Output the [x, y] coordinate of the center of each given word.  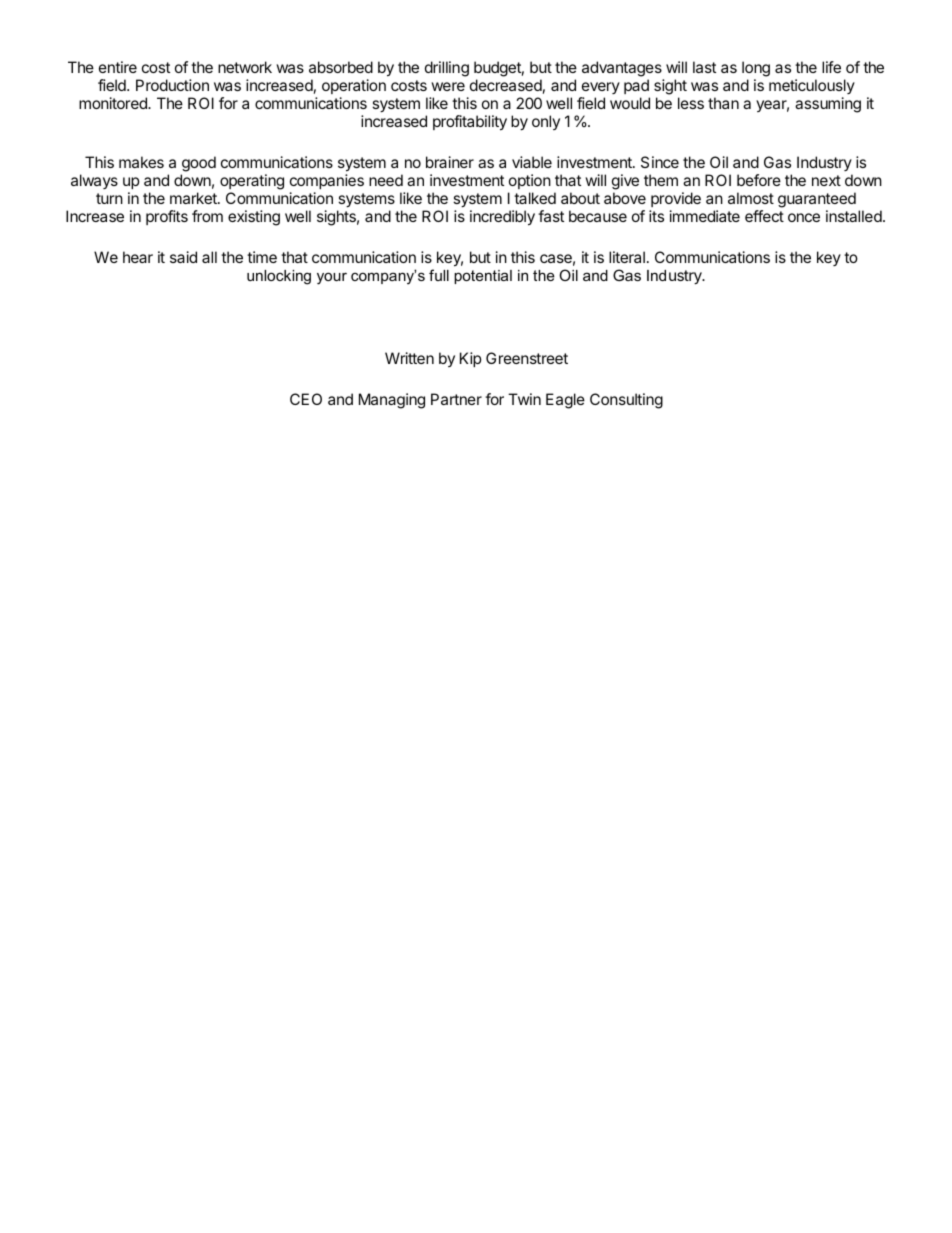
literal [627, 257]
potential [483, 277]
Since [660, 162]
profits [167, 217]
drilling [447, 69]
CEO [306, 399]
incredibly [502, 218]
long [756, 69]
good [199, 164]
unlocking [279, 277]
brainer [450, 162]
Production [172, 85]
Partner [456, 399]
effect [764, 216]
